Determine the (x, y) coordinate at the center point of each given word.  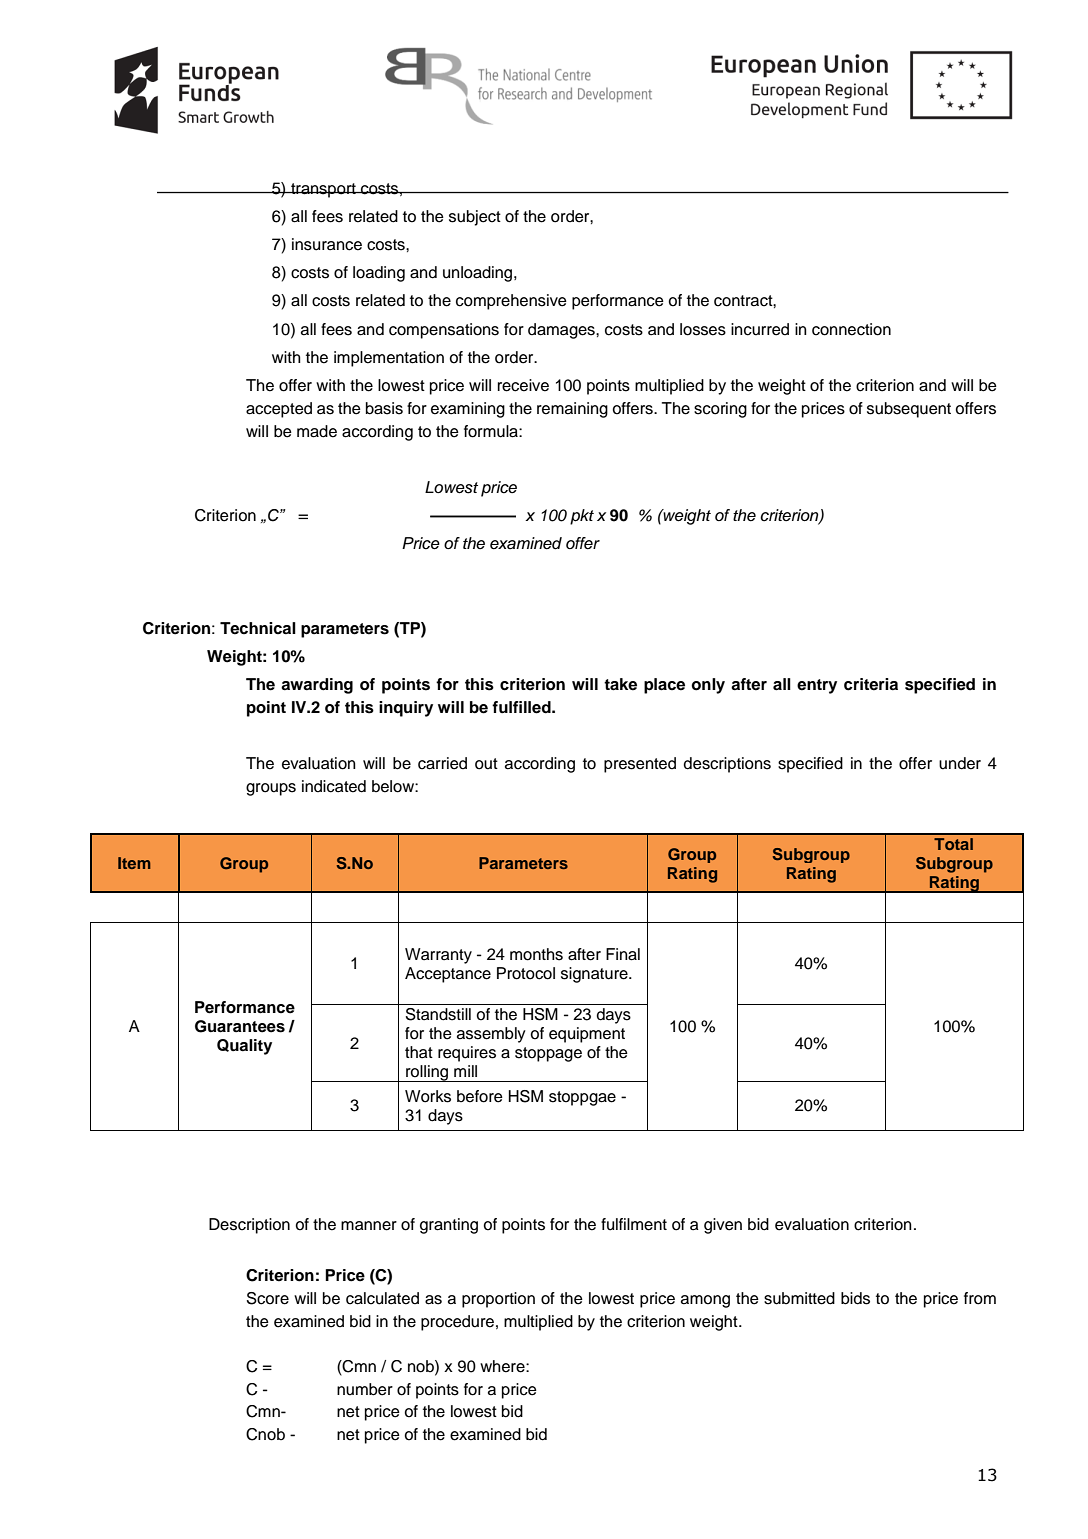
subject (475, 218)
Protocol (526, 973)
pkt (582, 517)
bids (855, 1298)
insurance (327, 244)
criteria (871, 684)
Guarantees (240, 1026)
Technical (258, 628)
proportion (498, 1300)
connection (851, 329)
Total (953, 844)
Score (268, 1298)
